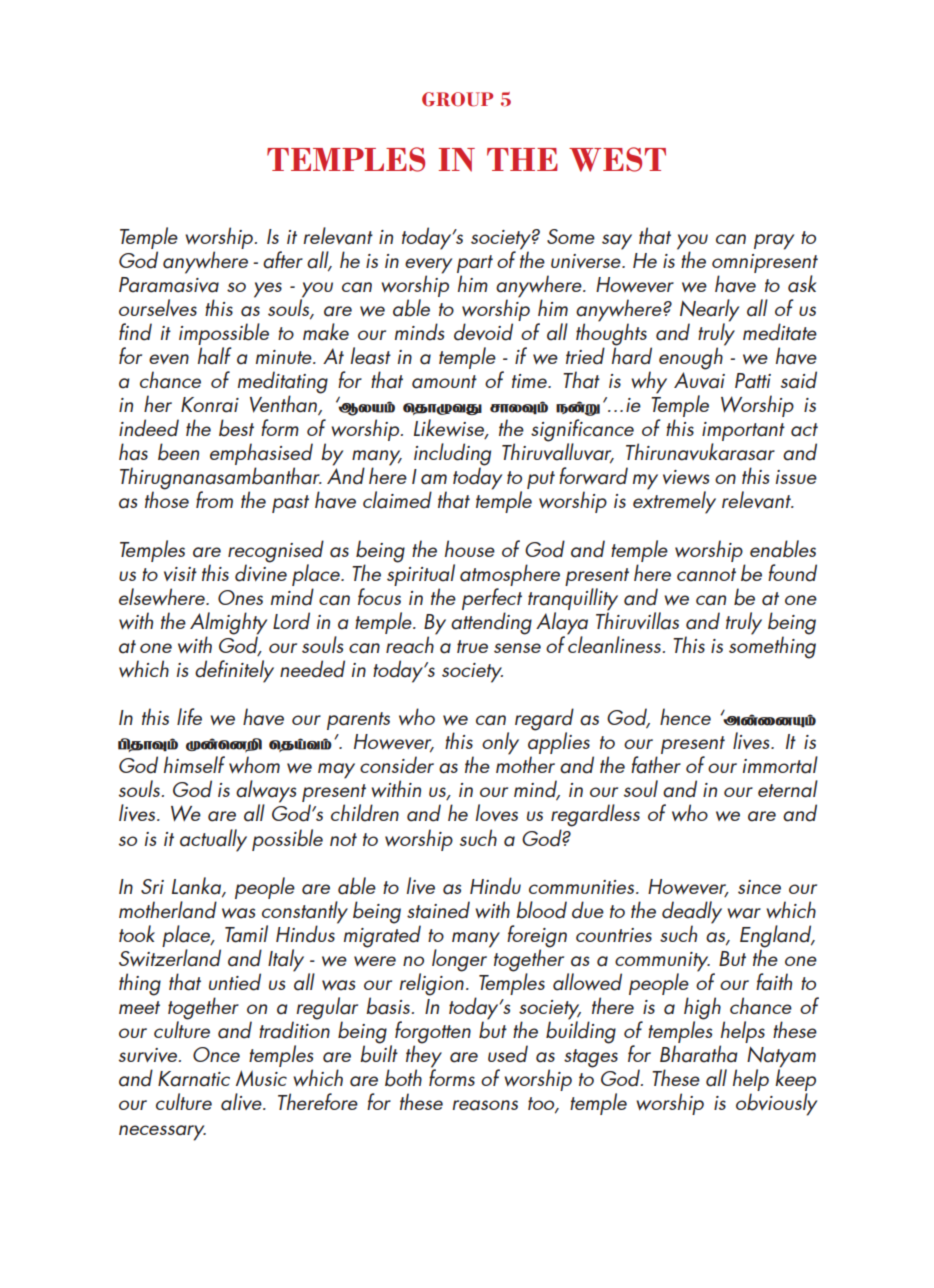 The width and height of the screenshot is (934, 1288). What do you see at coordinates (228, 624) in the screenshot?
I see `Almighty` at bounding box center [228, 624].
